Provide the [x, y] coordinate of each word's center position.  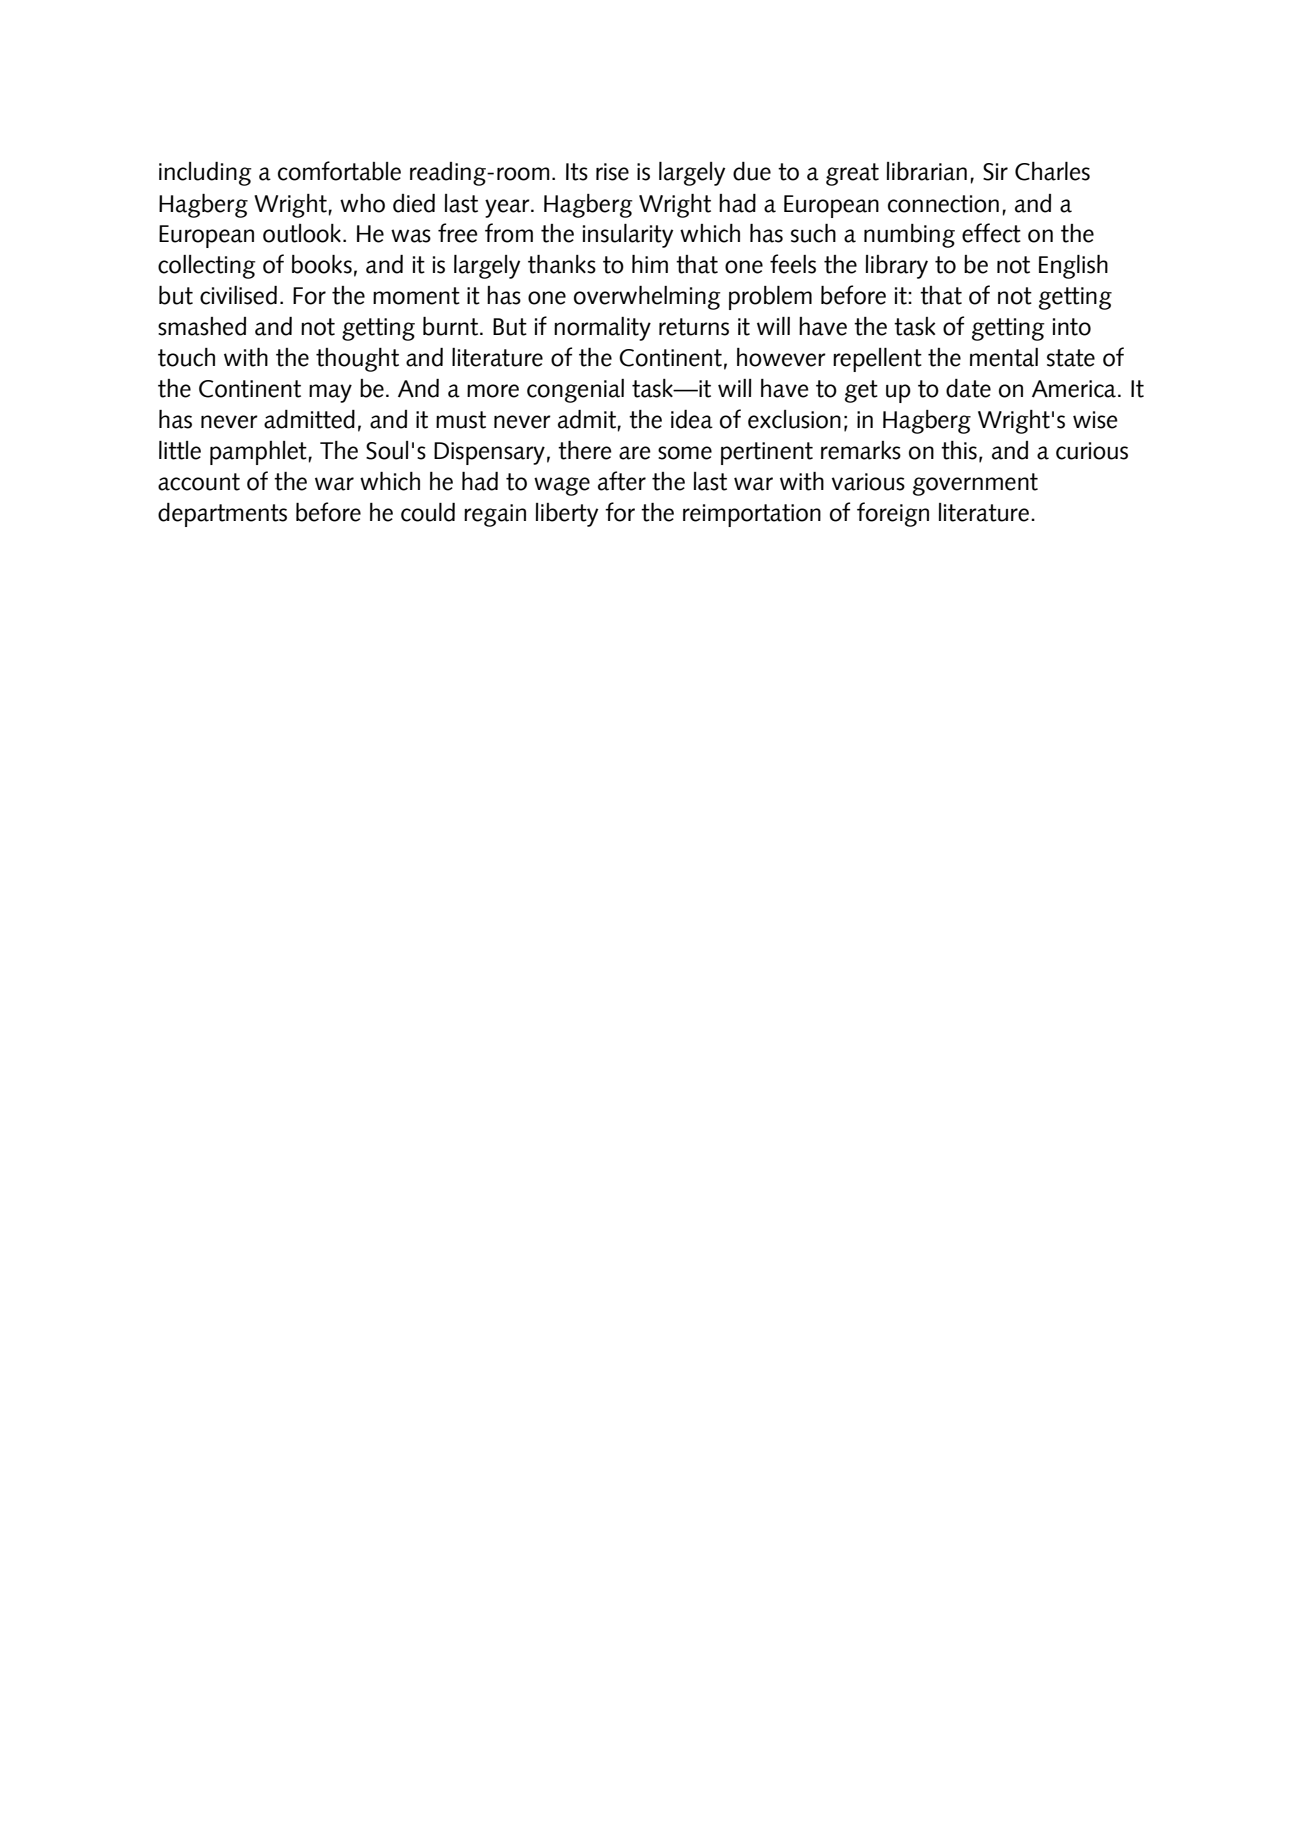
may [330, 393]
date [968, 388]
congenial [575, 391]
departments [222, 515]
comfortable [339, 171]
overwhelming [647, 298]
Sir [995, 172]
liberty [567, 515]
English [1073, 267]
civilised [238, 295]
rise [612, 172]
